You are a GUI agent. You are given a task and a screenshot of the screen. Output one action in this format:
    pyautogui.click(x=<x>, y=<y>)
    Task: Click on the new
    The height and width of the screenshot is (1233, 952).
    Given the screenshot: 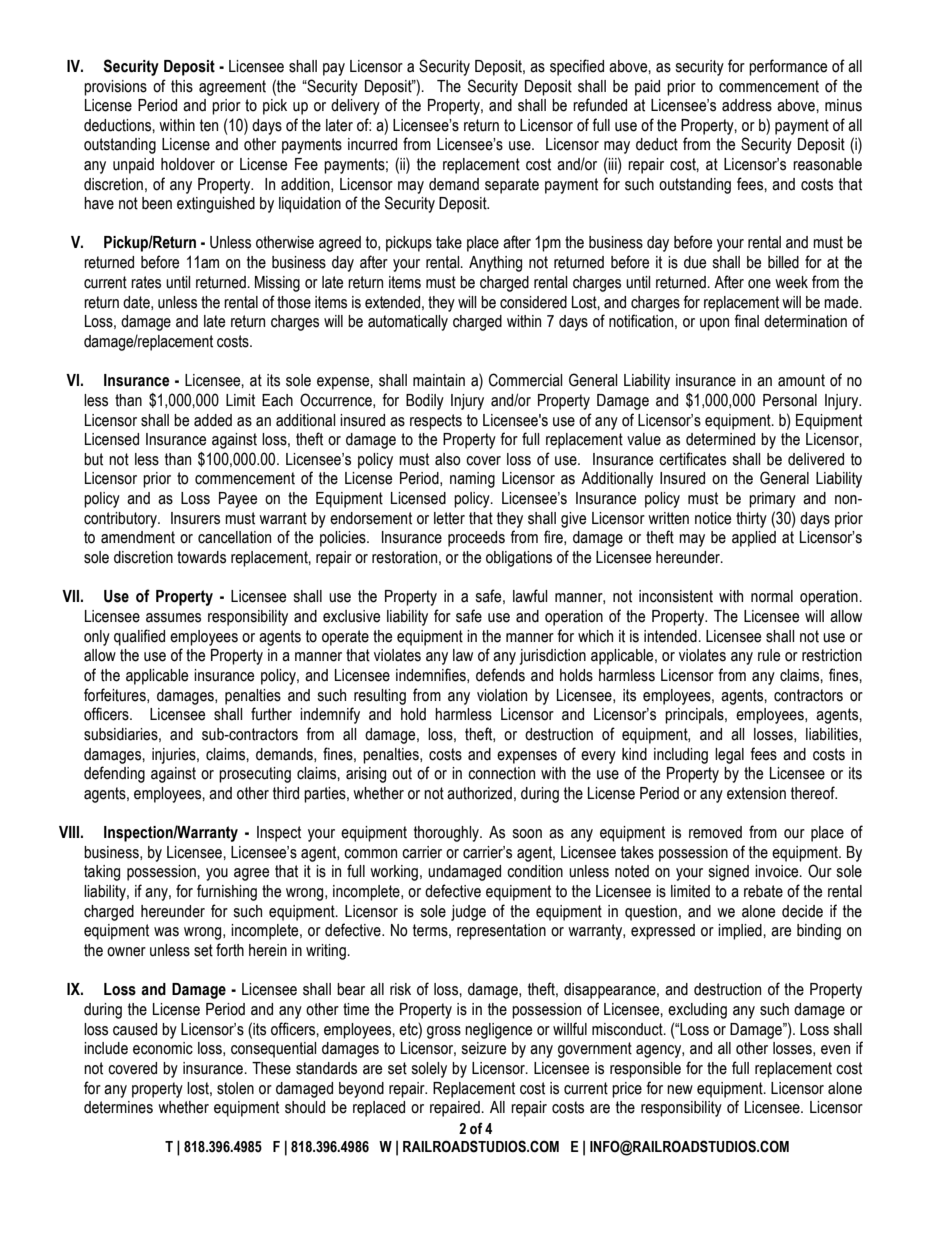 What is the action you would take?
    pyautogui.click(x=680, y=1090)
